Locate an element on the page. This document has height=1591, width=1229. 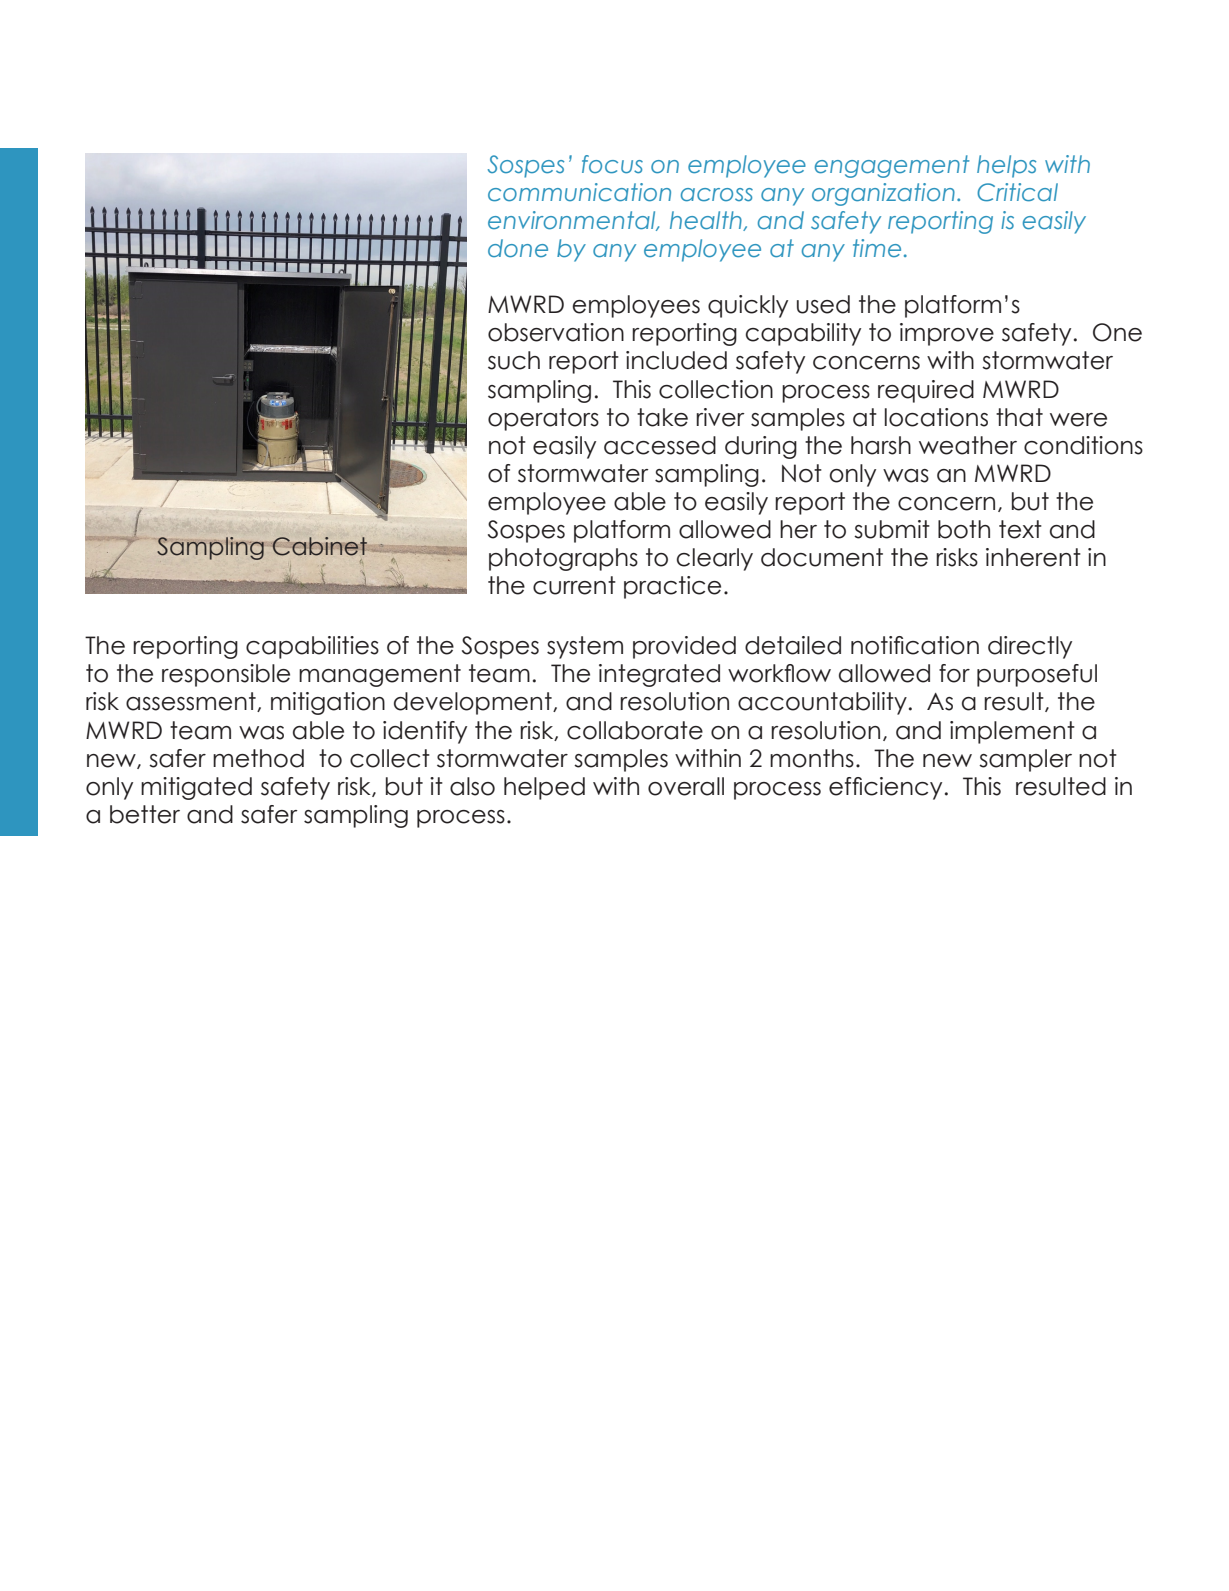
purposeful is located at coordinates (1037, 675).
